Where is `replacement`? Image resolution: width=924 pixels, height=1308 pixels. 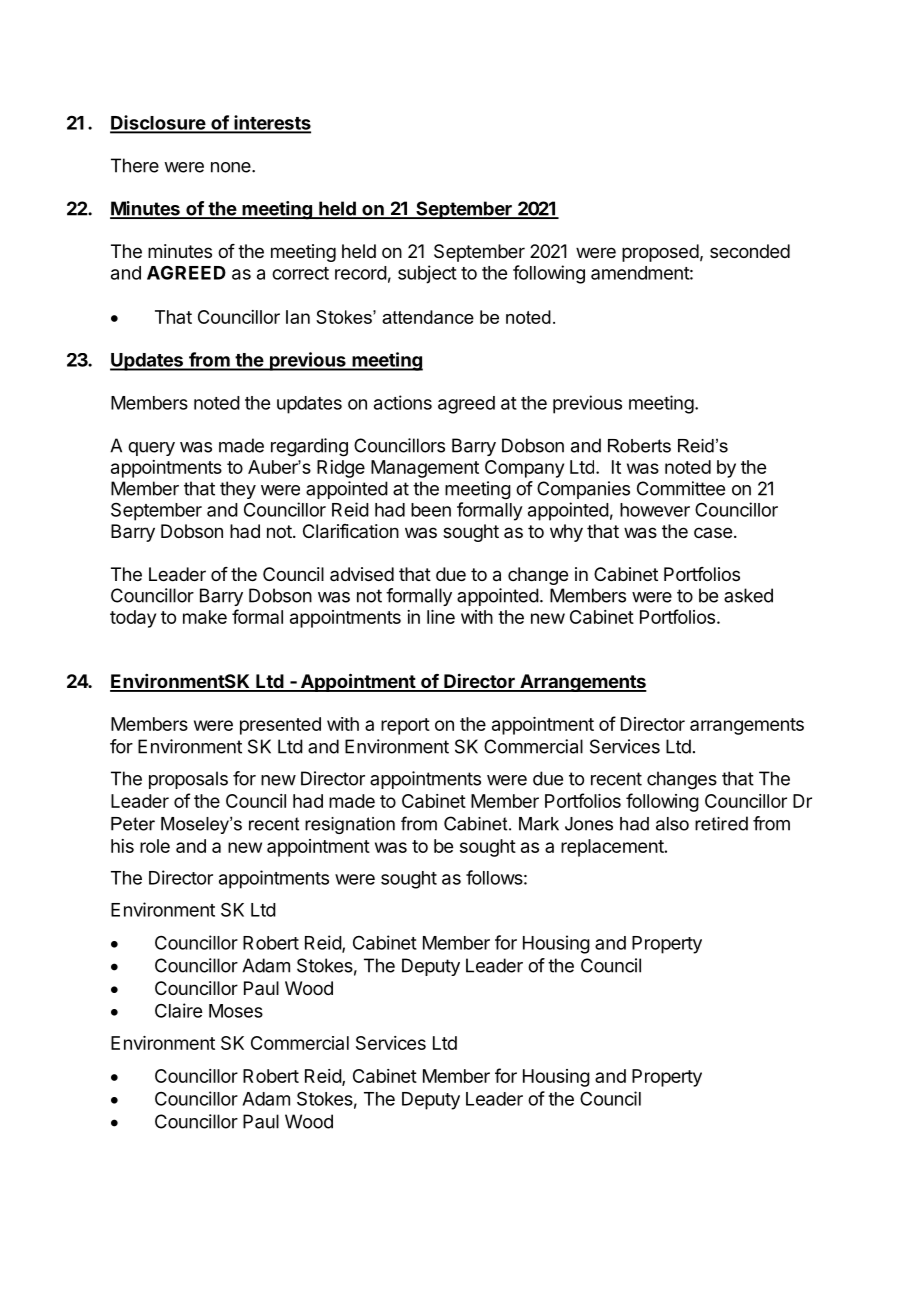 replacement is located at coordinates (612, 848).
